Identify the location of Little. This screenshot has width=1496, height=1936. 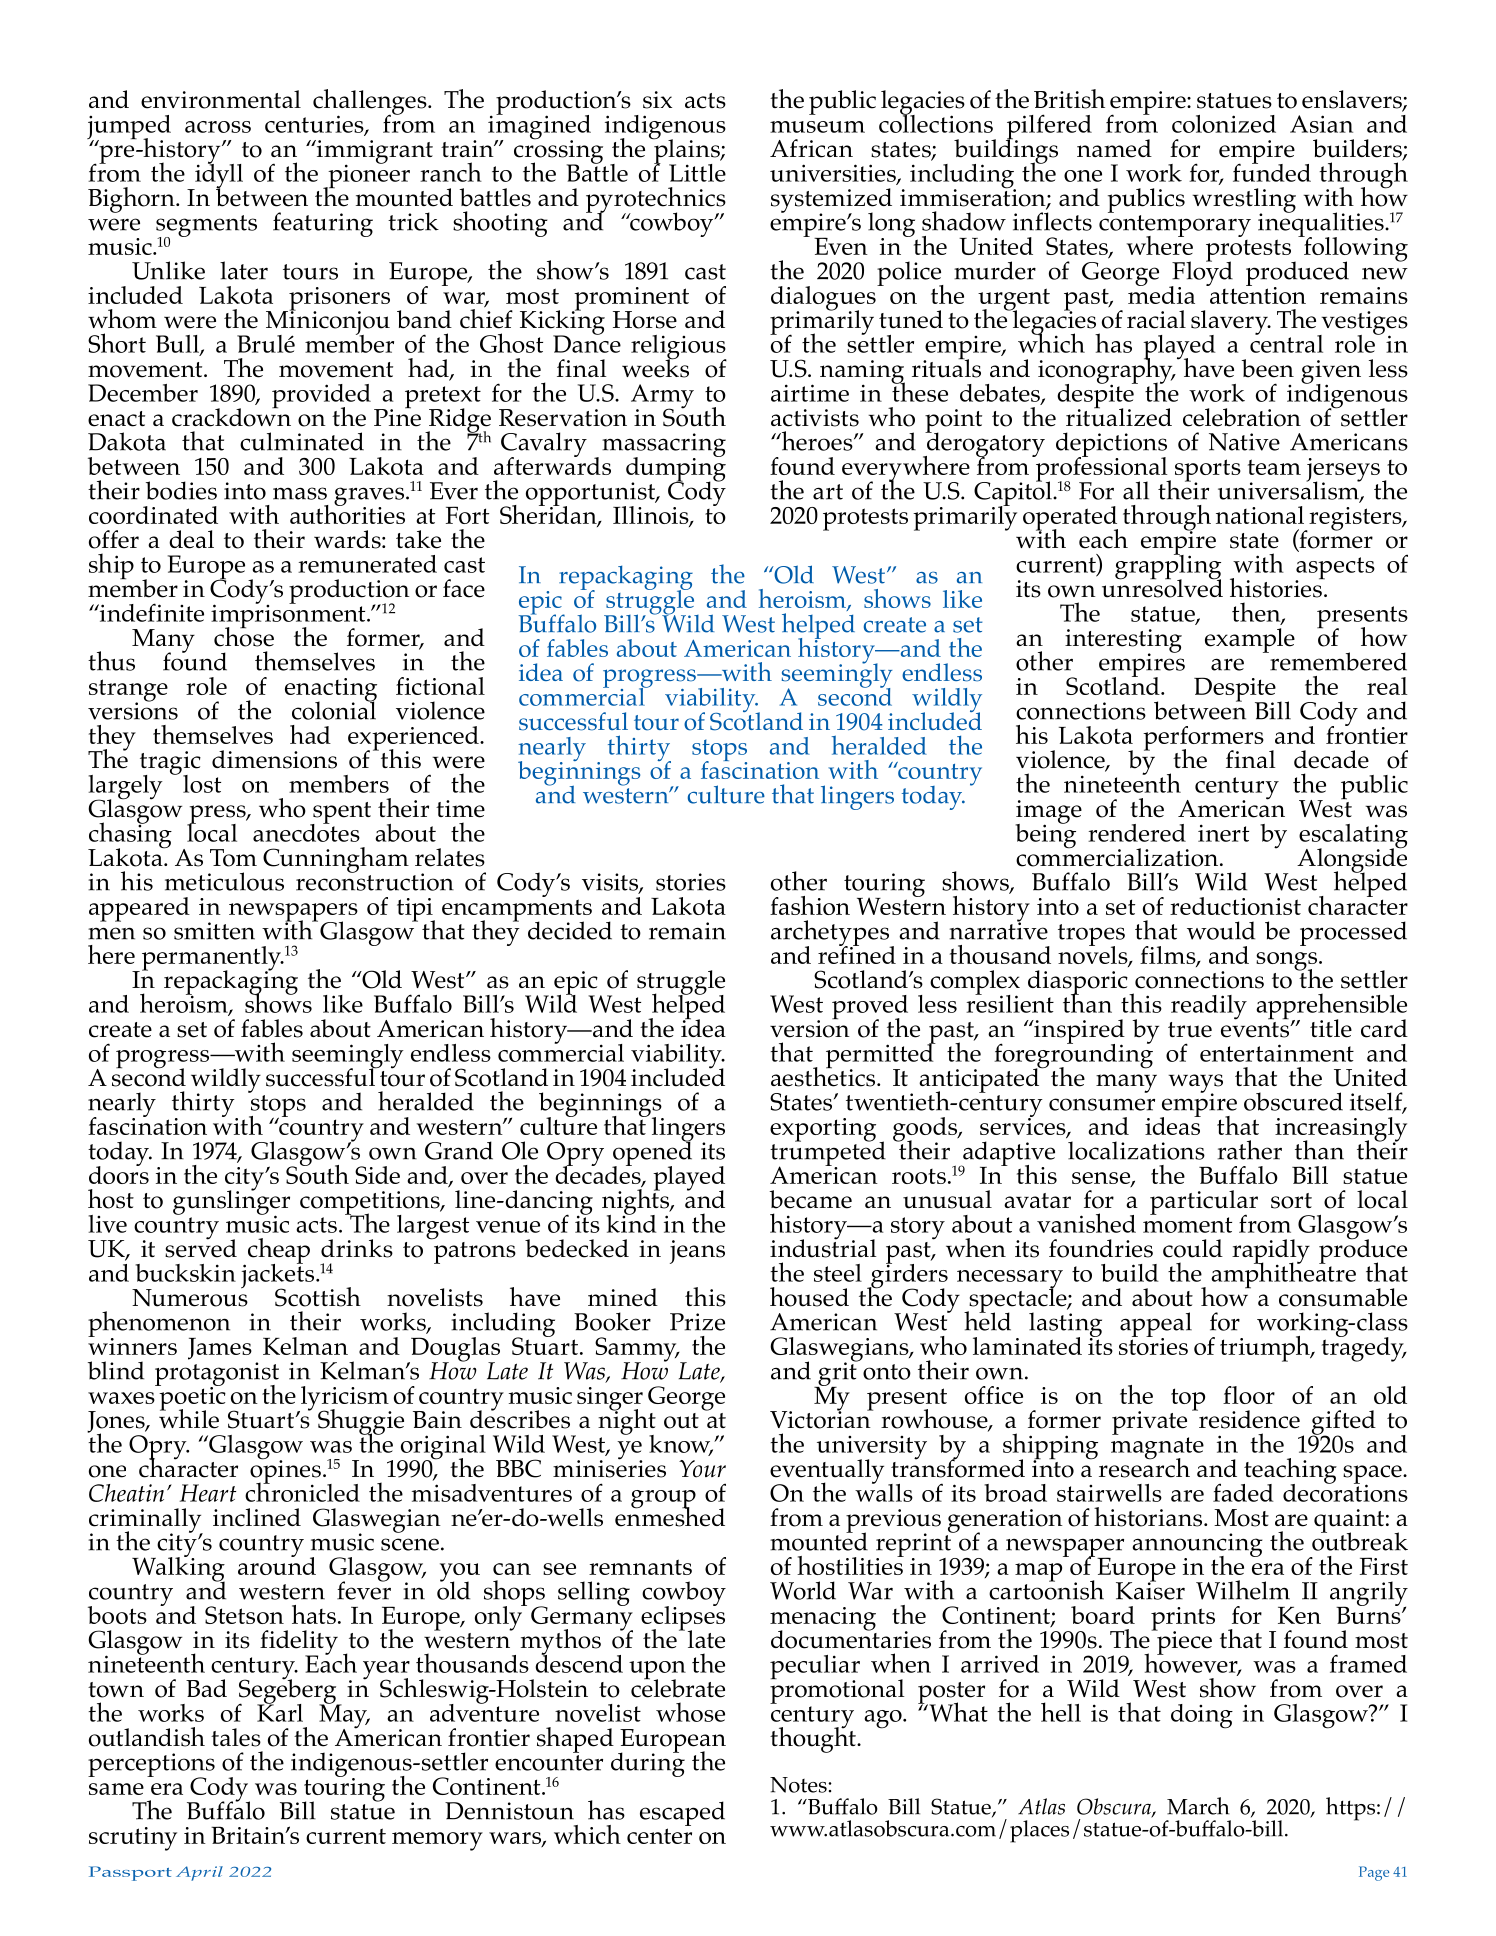
(697, 173).
